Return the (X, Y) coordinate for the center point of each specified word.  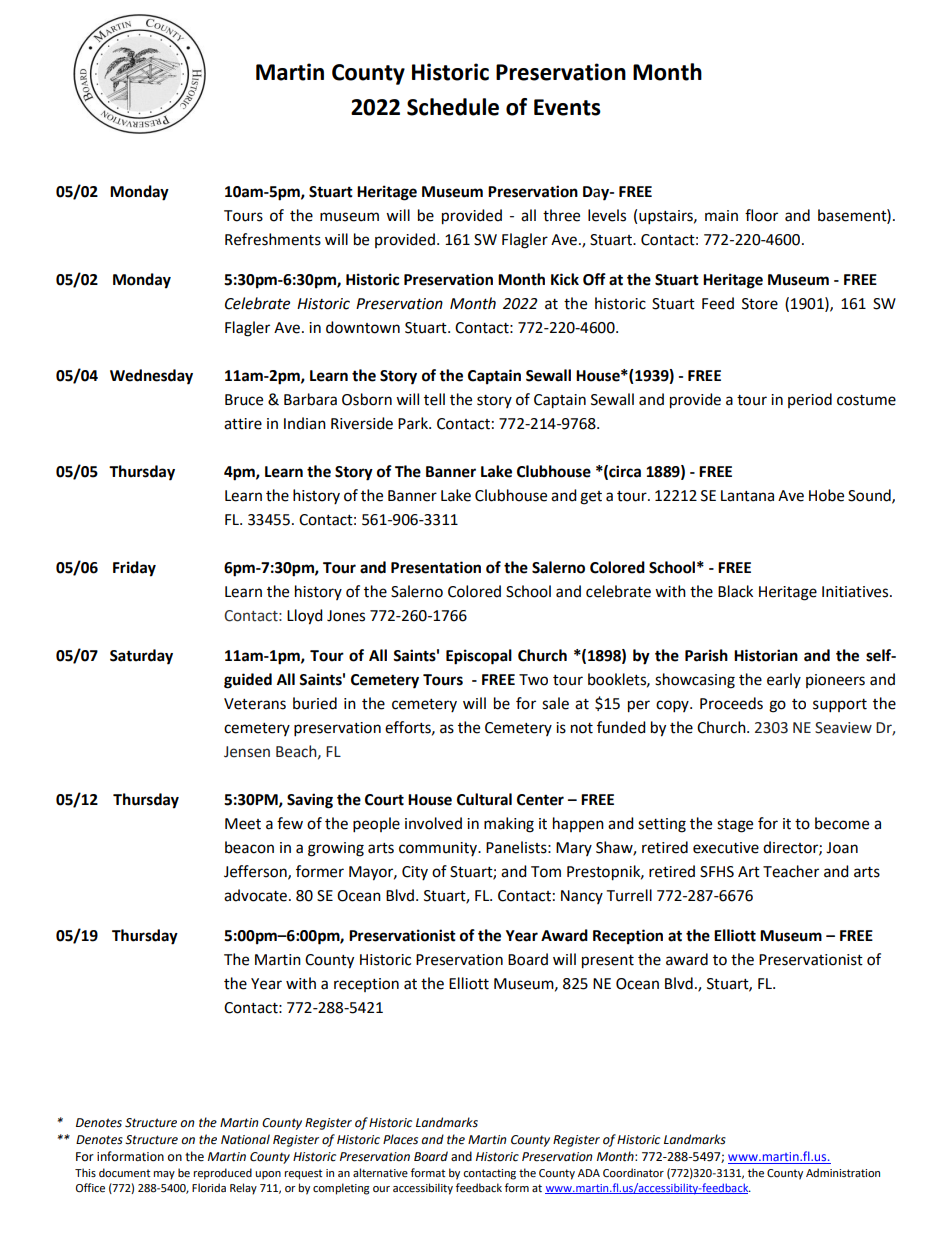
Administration (843, 1172)
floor (761, 215)
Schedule (453, 107)
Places (400, 1139)
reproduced (223, 1174)
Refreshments (273, 239)
